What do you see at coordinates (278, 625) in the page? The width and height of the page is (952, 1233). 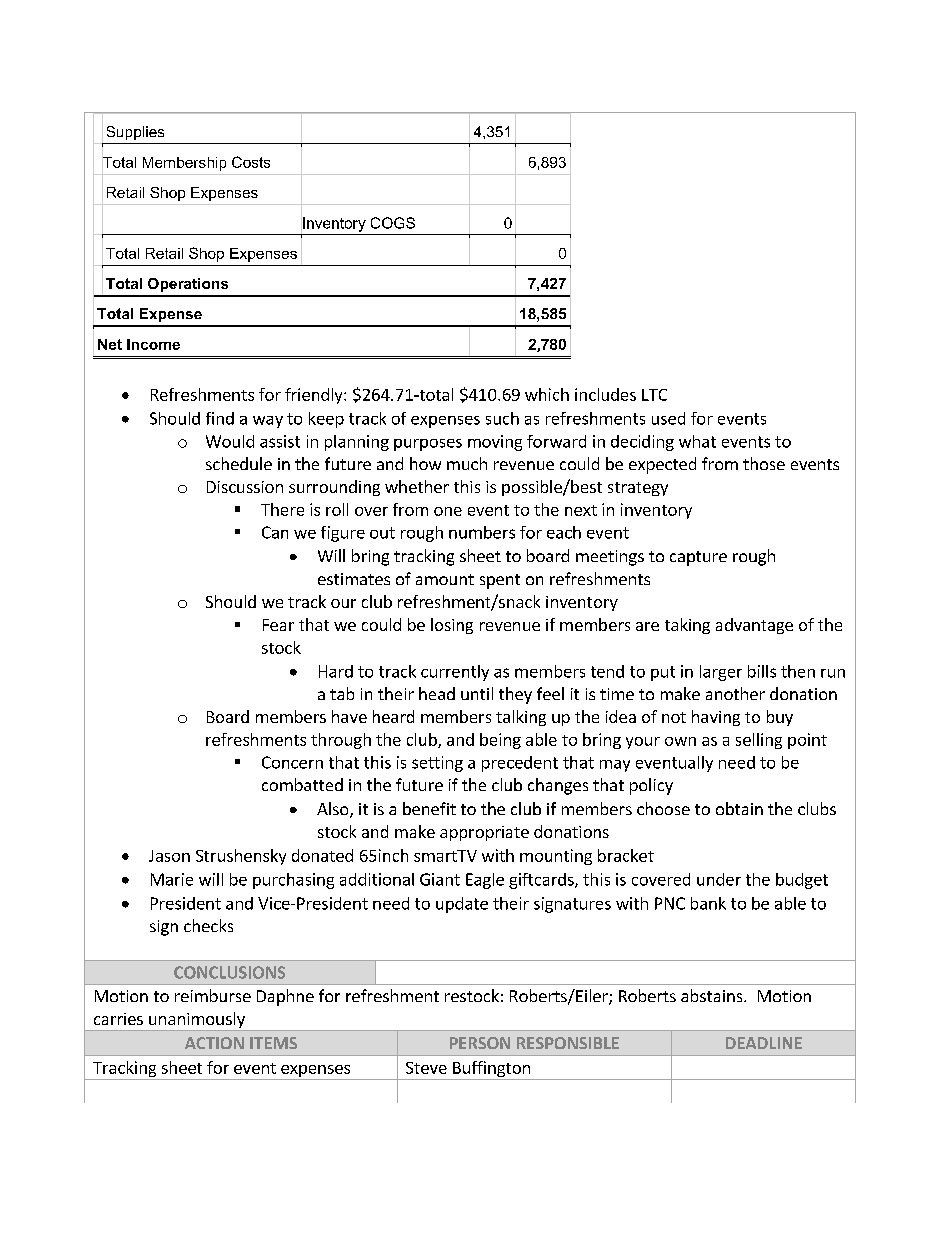 I see `Fear` at bounding box center [278, 625].
